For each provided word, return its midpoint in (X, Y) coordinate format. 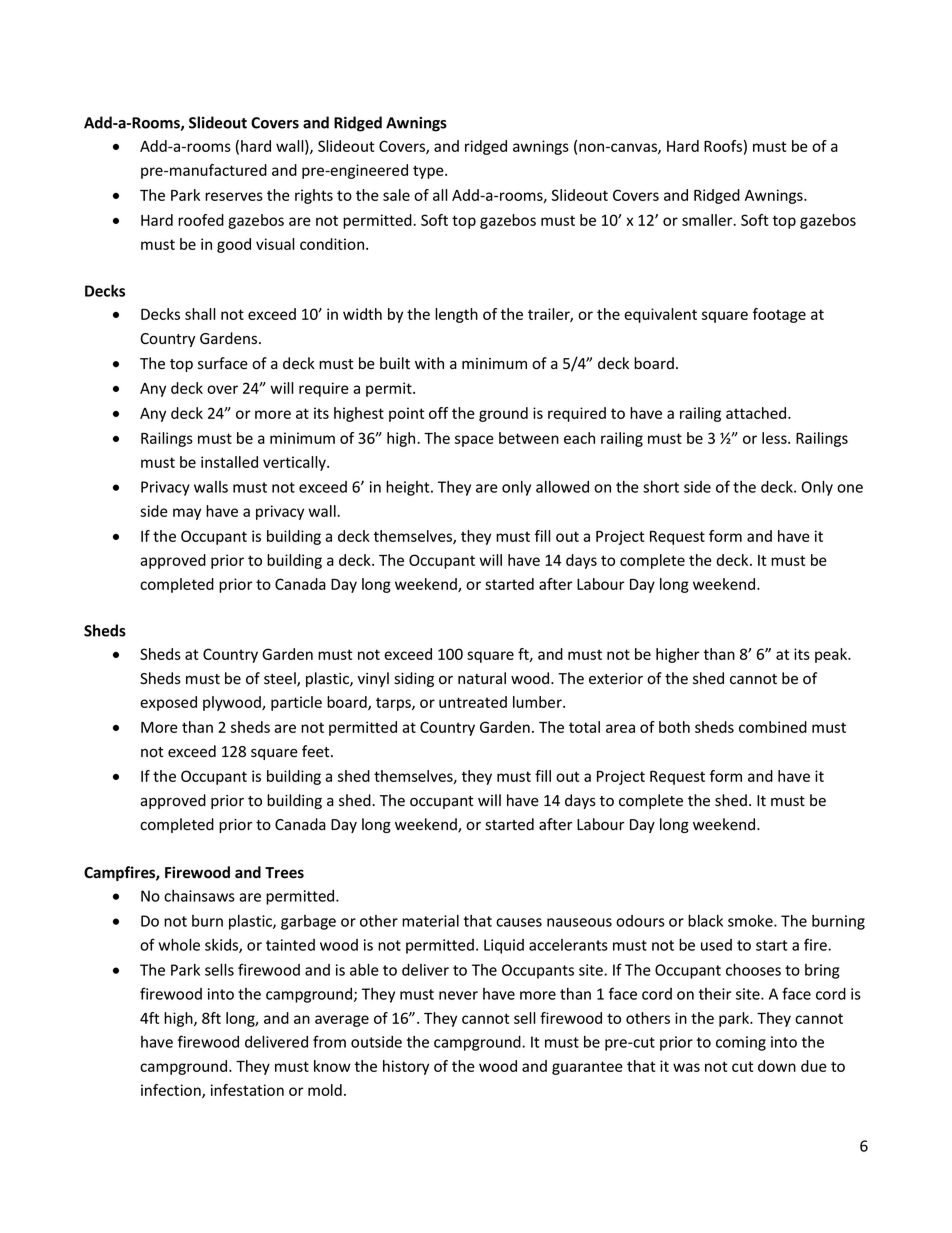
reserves (234, 196)
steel (281, 679)
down (777, 1066)
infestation (247, 1090)
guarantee (587, 1068)
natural (482, 678)
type (429, 172)
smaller (708, 220)
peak (832, 655)
